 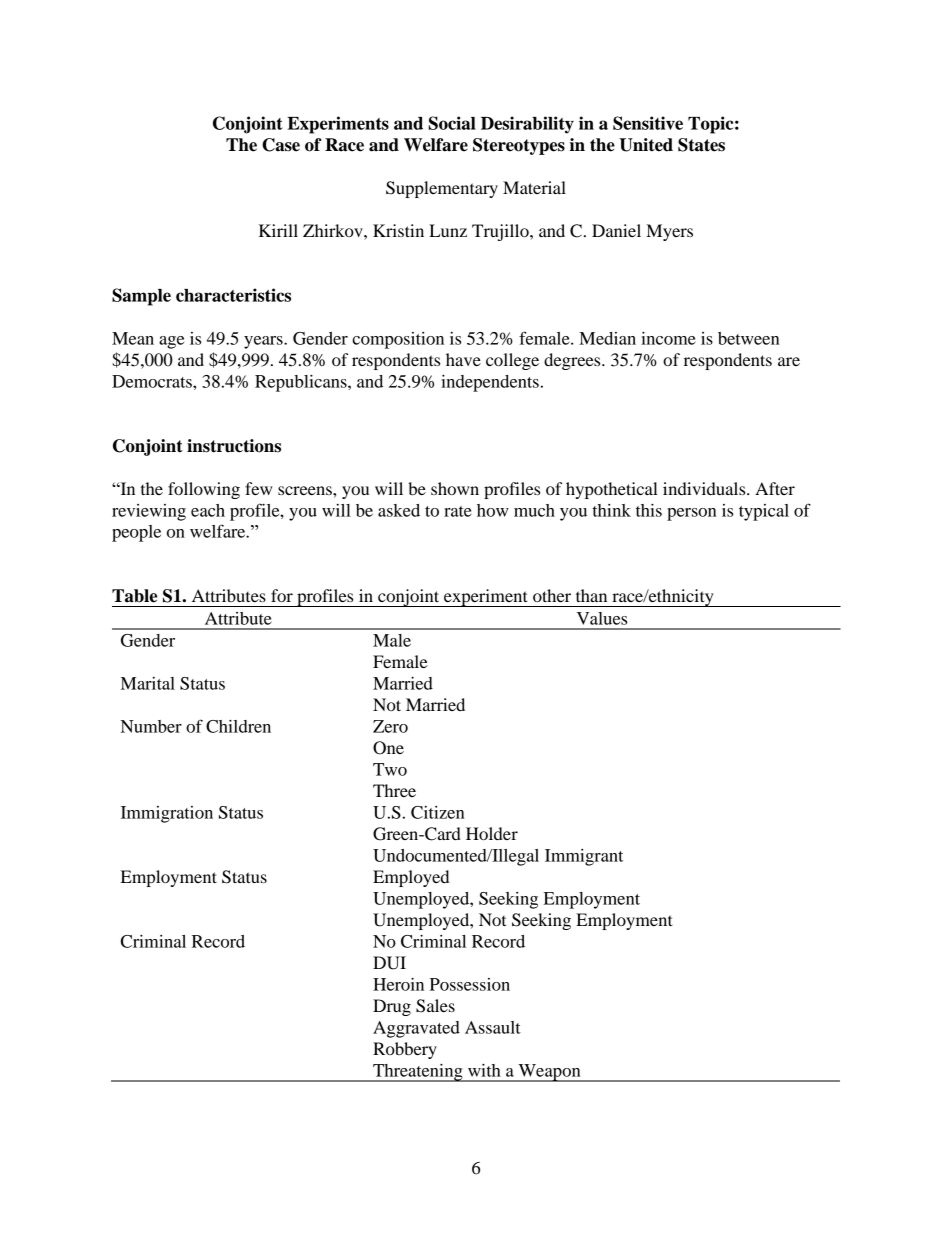 I want to click on other, so click(x=552, y=595).
